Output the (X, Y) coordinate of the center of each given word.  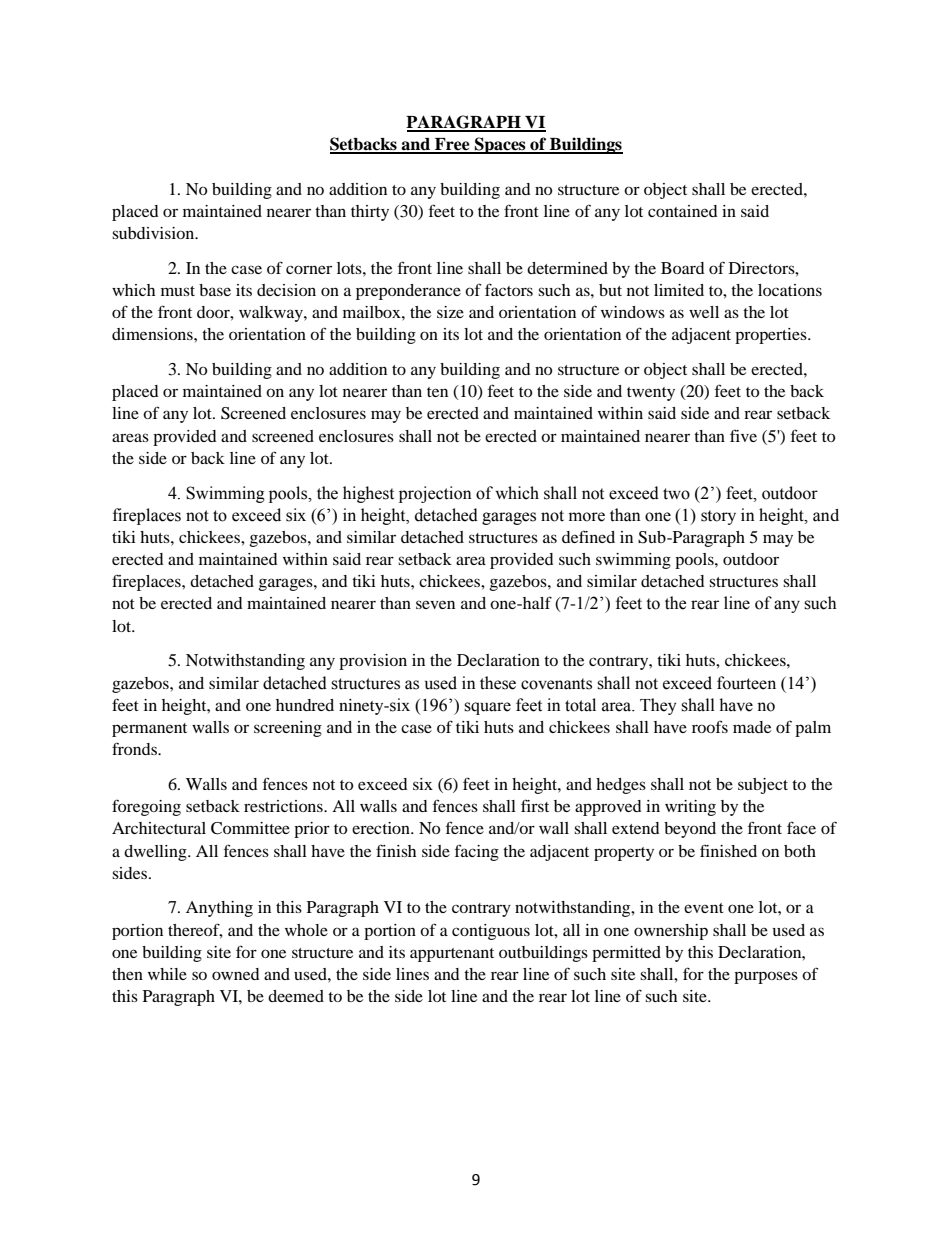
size (450, 312)
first (535, 805)
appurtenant (452, 955)
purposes (766, 977)
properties (772, 336)
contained (683, 211)
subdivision (154, 233)
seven (435, 604)
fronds (135, 748)
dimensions (153, 334)
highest (368, 494)
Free (452, 145)
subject (763, 786)
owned (236, 974)
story (718, 517)
